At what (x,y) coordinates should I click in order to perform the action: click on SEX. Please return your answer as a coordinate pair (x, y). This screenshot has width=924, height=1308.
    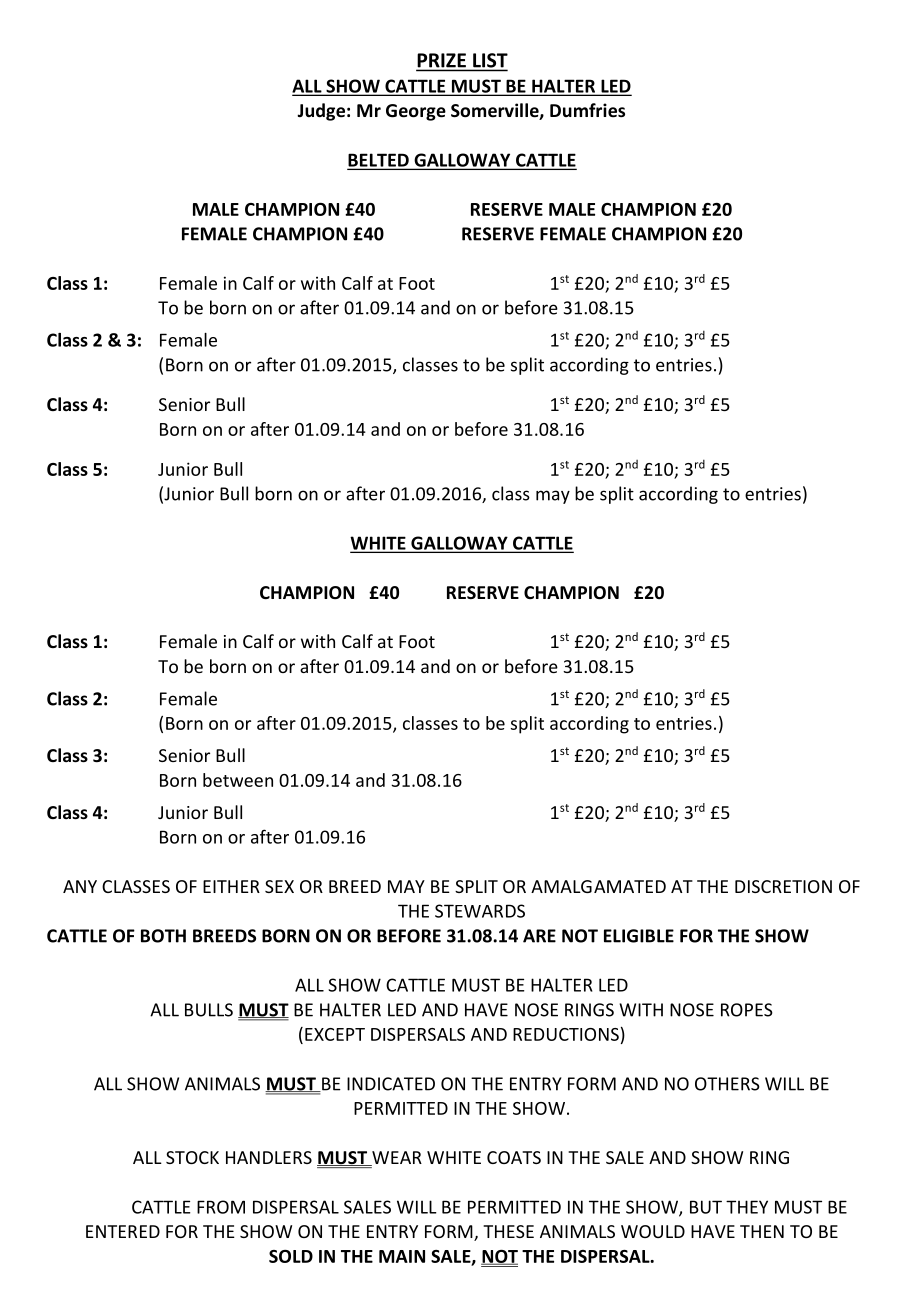
    Looking at the image, I should click on (279, 886).
